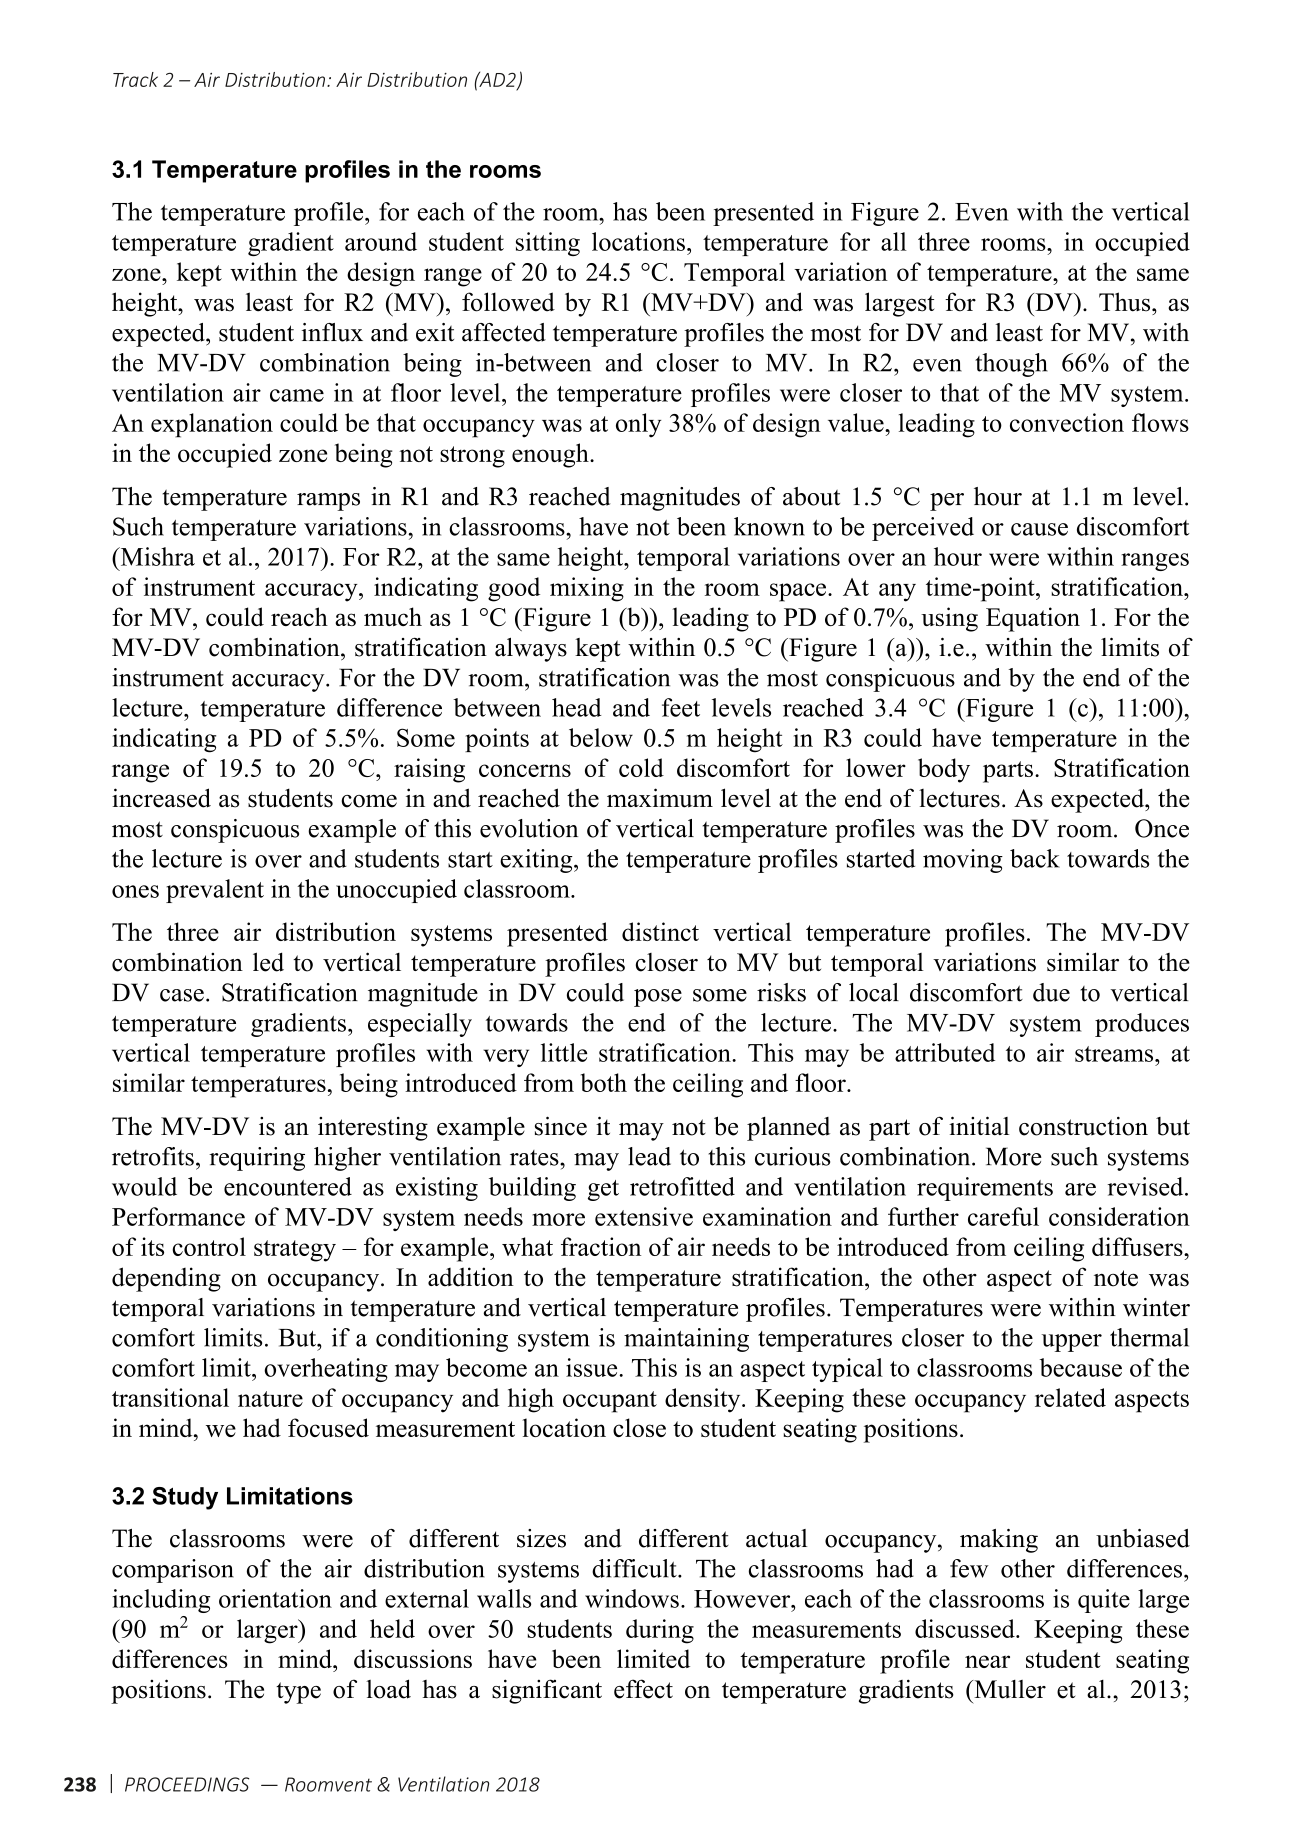 The image size is (1301, 1841). Describe the element at coordinates (393, 616) in the screenshot. I see `much` at that location.
